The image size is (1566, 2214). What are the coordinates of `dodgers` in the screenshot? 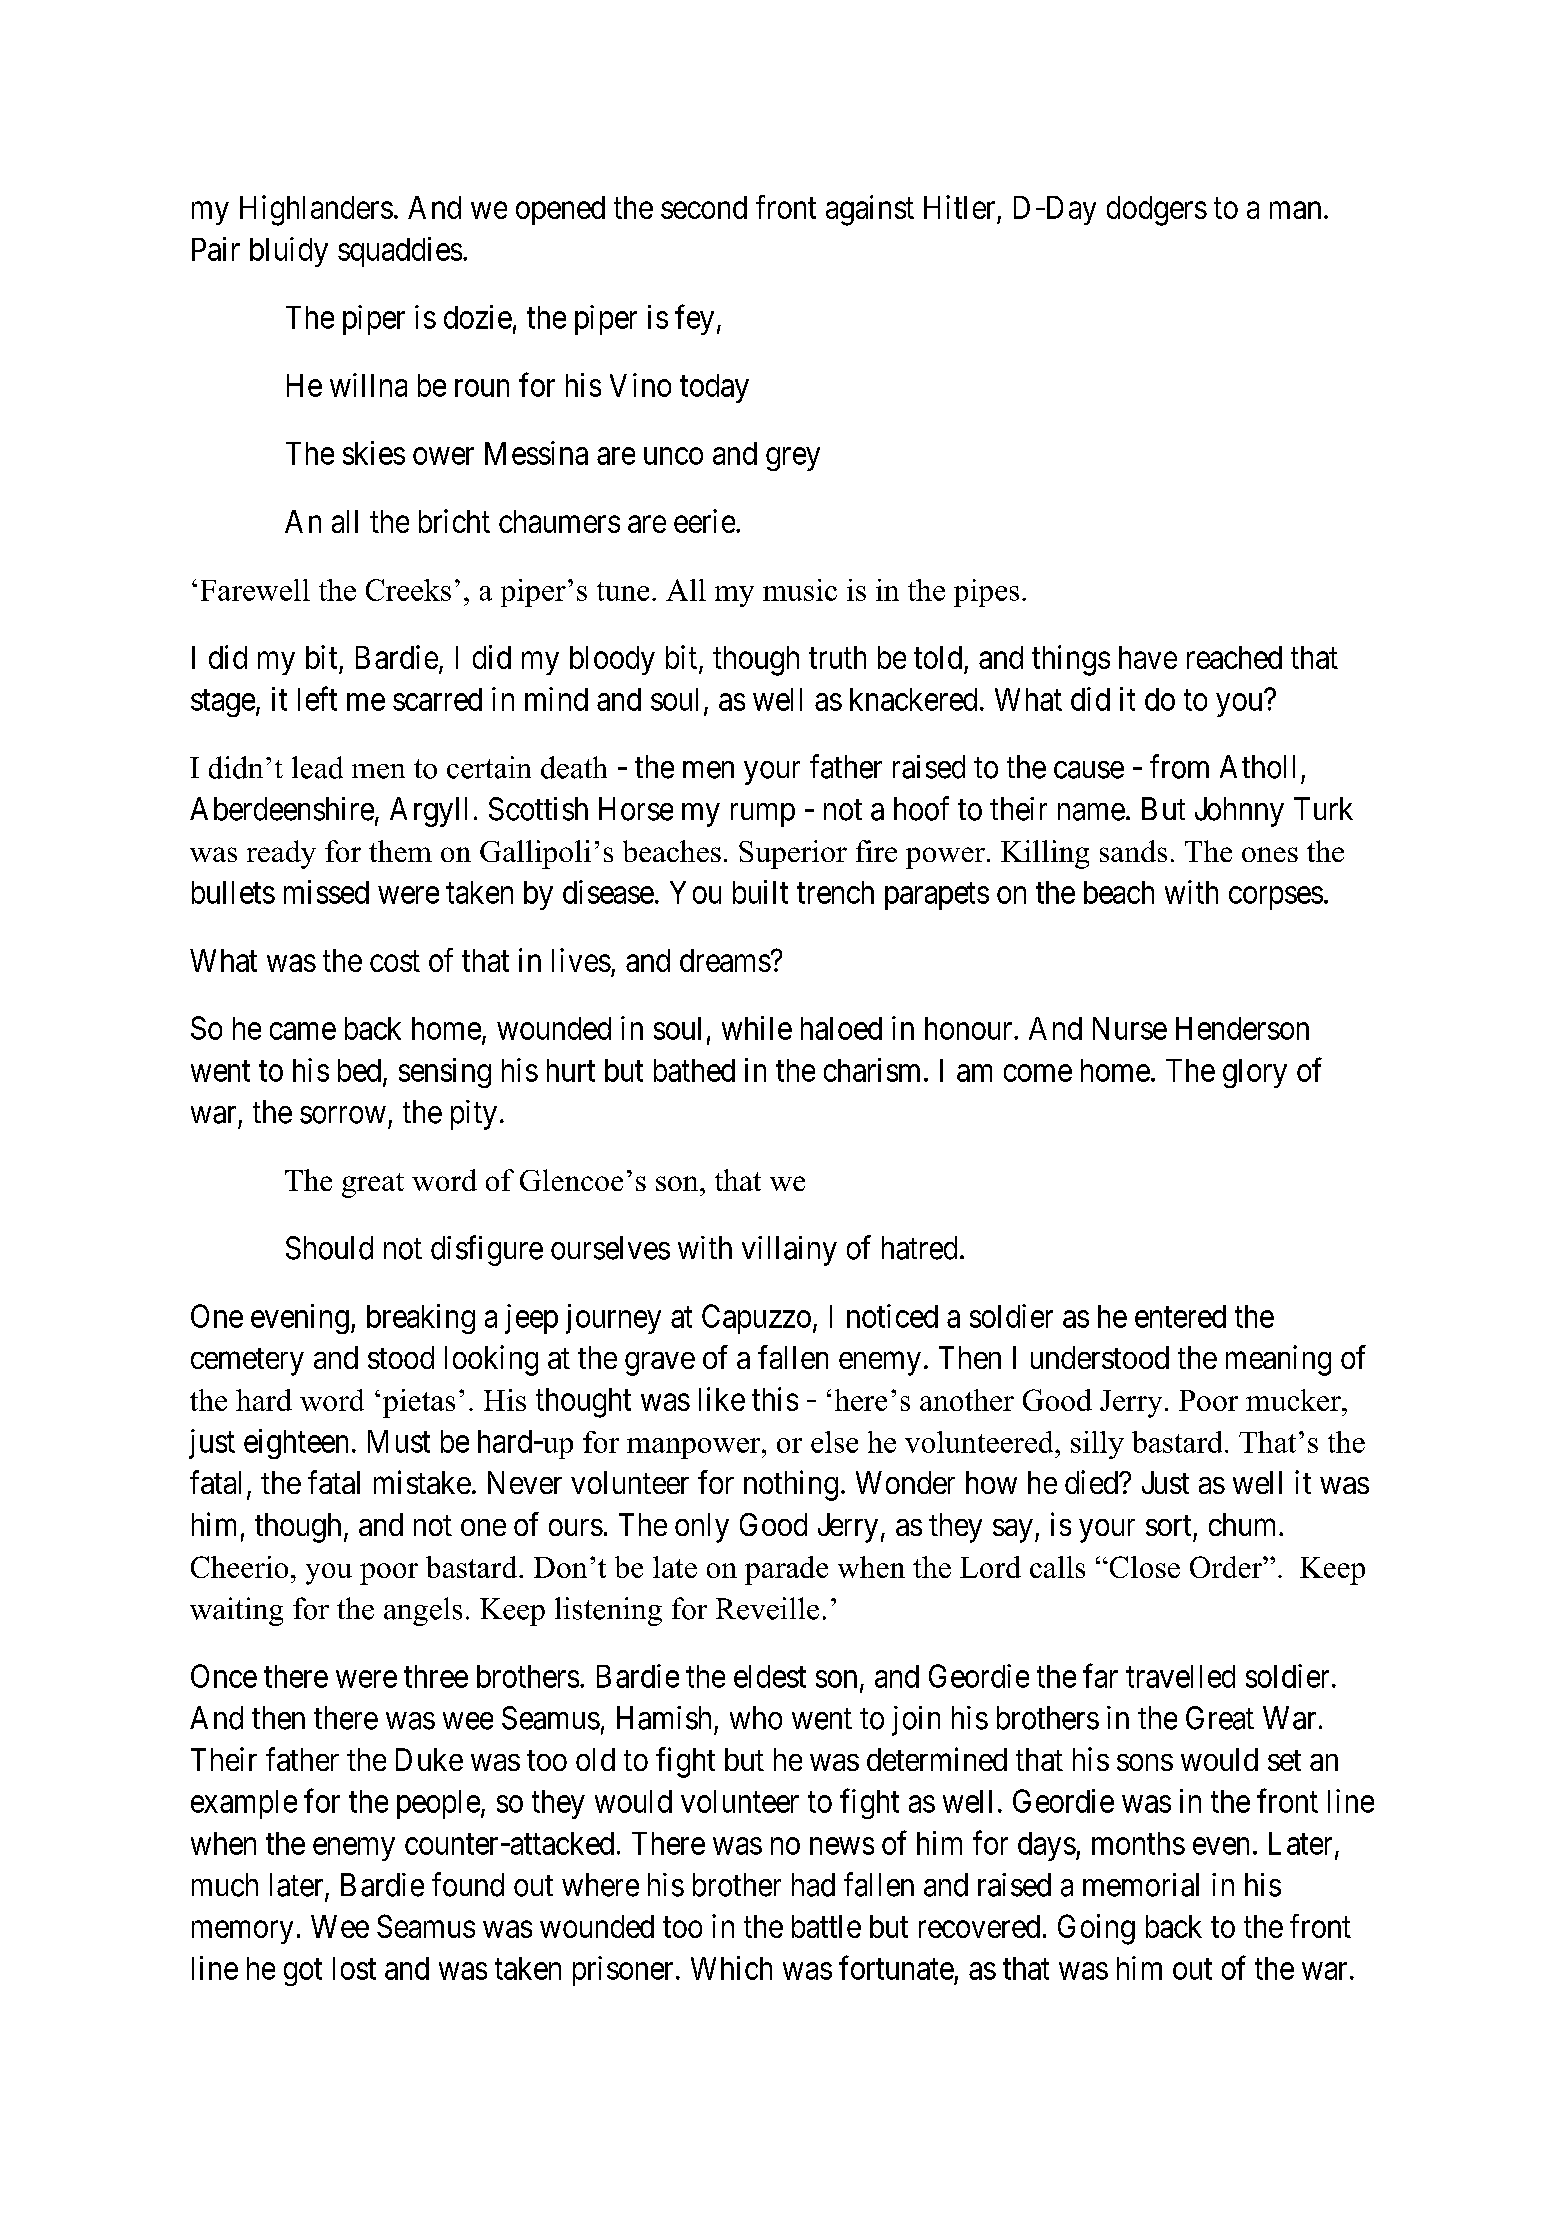 It's located at (1157, 211).
